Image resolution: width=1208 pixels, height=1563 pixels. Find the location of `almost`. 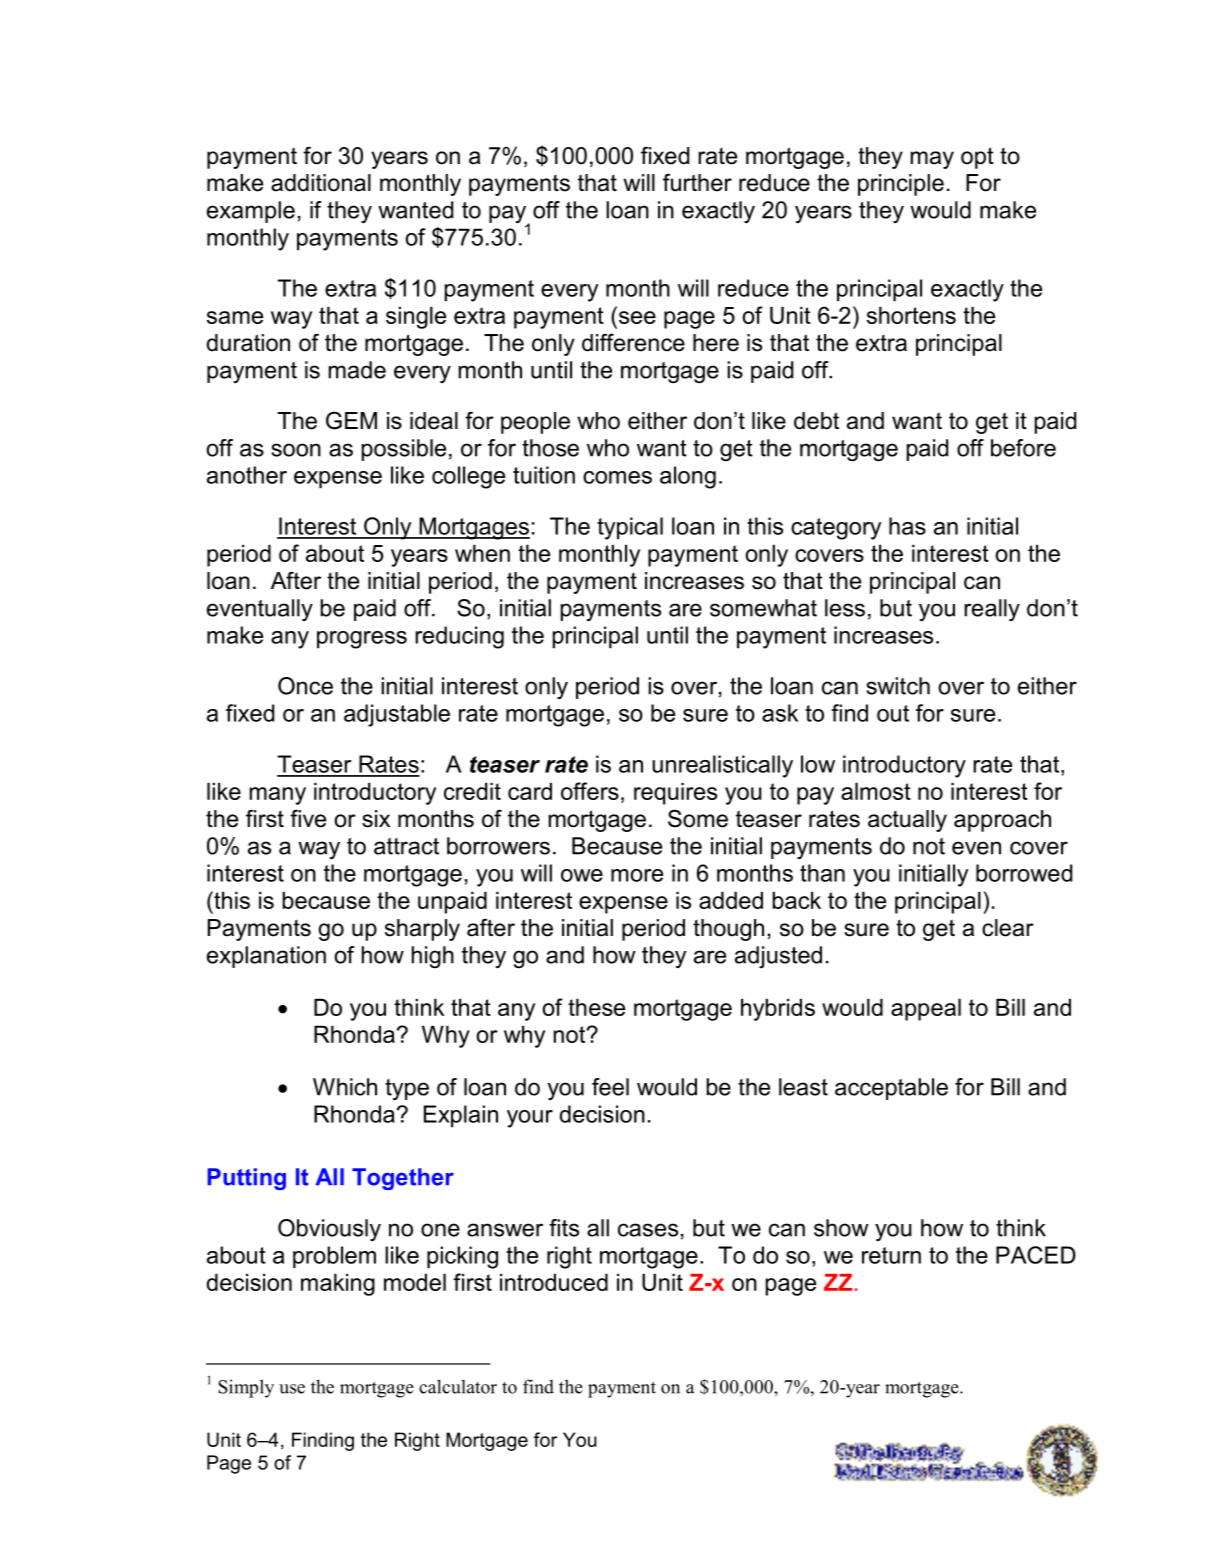

almost is located at coordinates (876, 791).
